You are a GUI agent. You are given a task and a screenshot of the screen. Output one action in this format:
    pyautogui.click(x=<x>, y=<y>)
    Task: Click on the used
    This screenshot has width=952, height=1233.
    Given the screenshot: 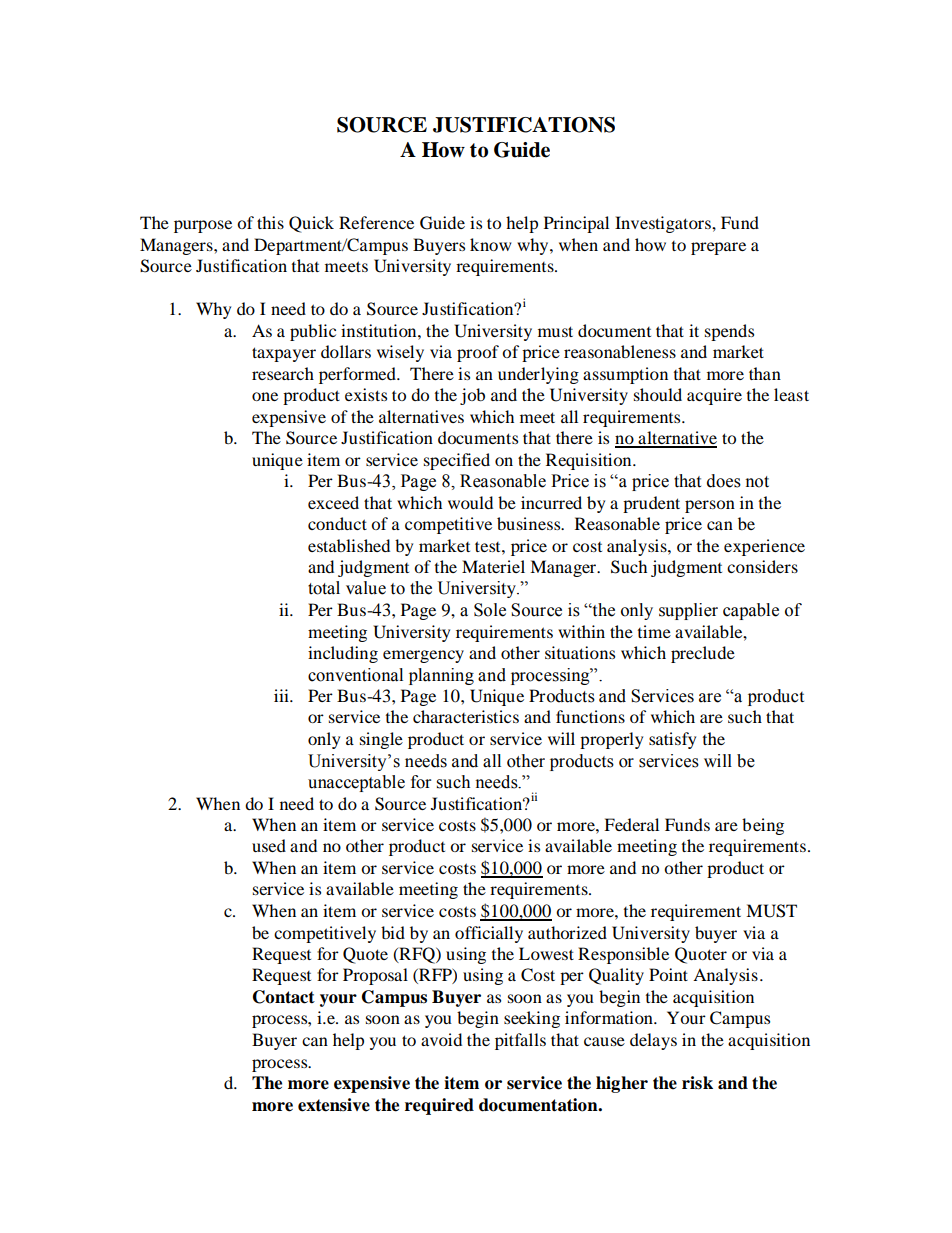 What is the action you would take?
    pyautogui.click(x=269, y=845)
